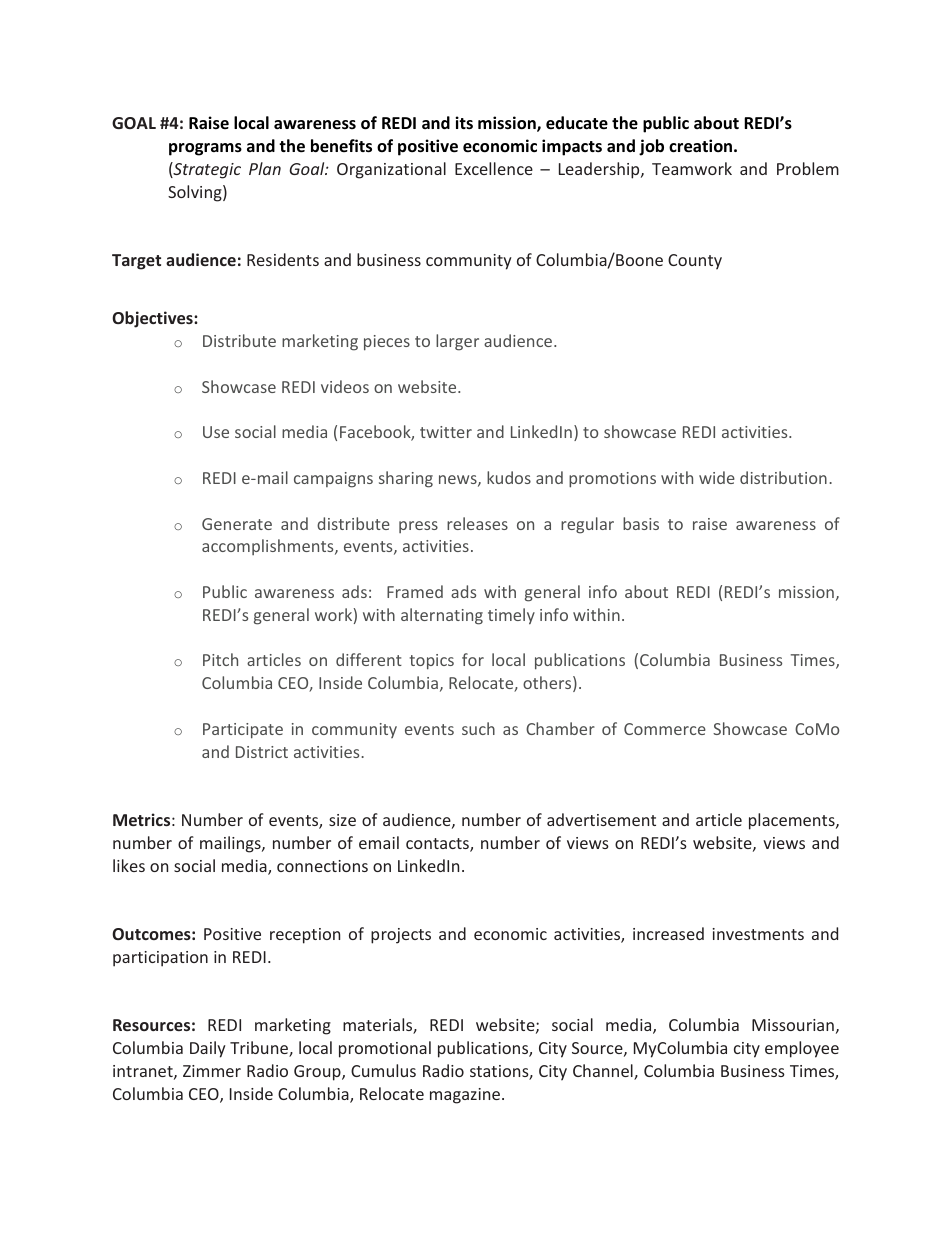 This image has width=952, height=1233. Describe the element at coordinates (465, 1096) in the image. I see `magazine` at that location.
